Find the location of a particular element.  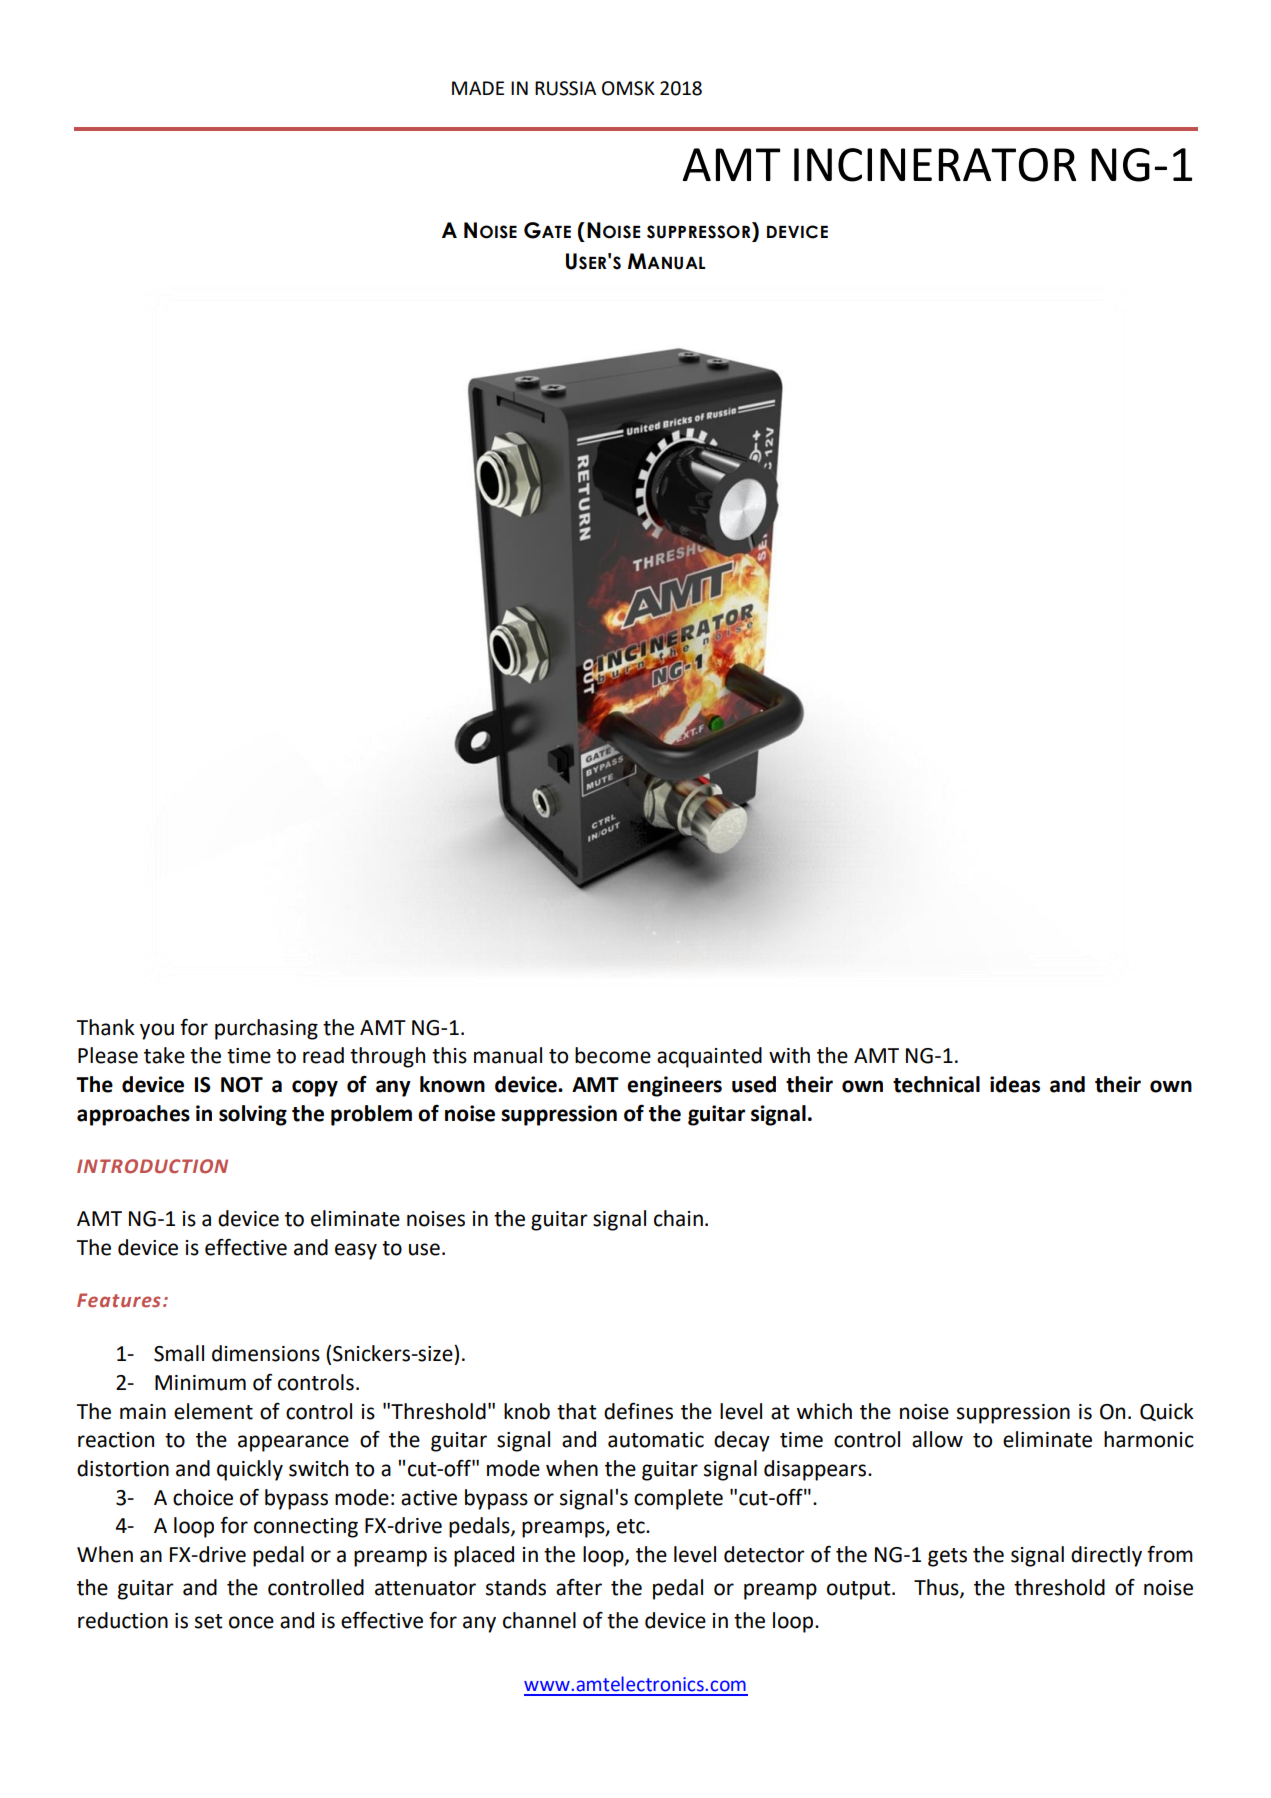

technical is located at coordinates (936, 1084).
